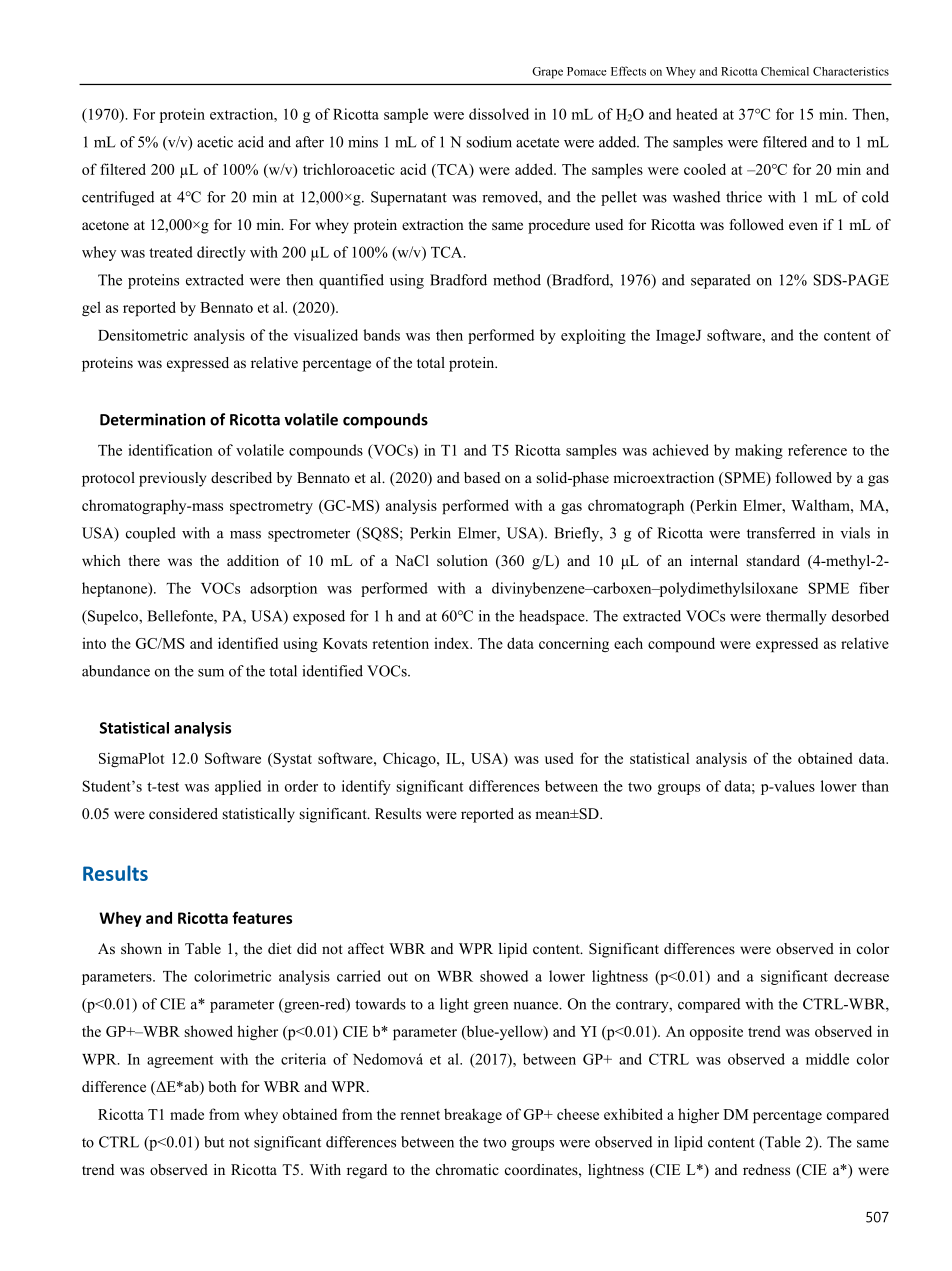 This screenshot has height=1271, width=952. I want to click on after, so click(310, 142).
